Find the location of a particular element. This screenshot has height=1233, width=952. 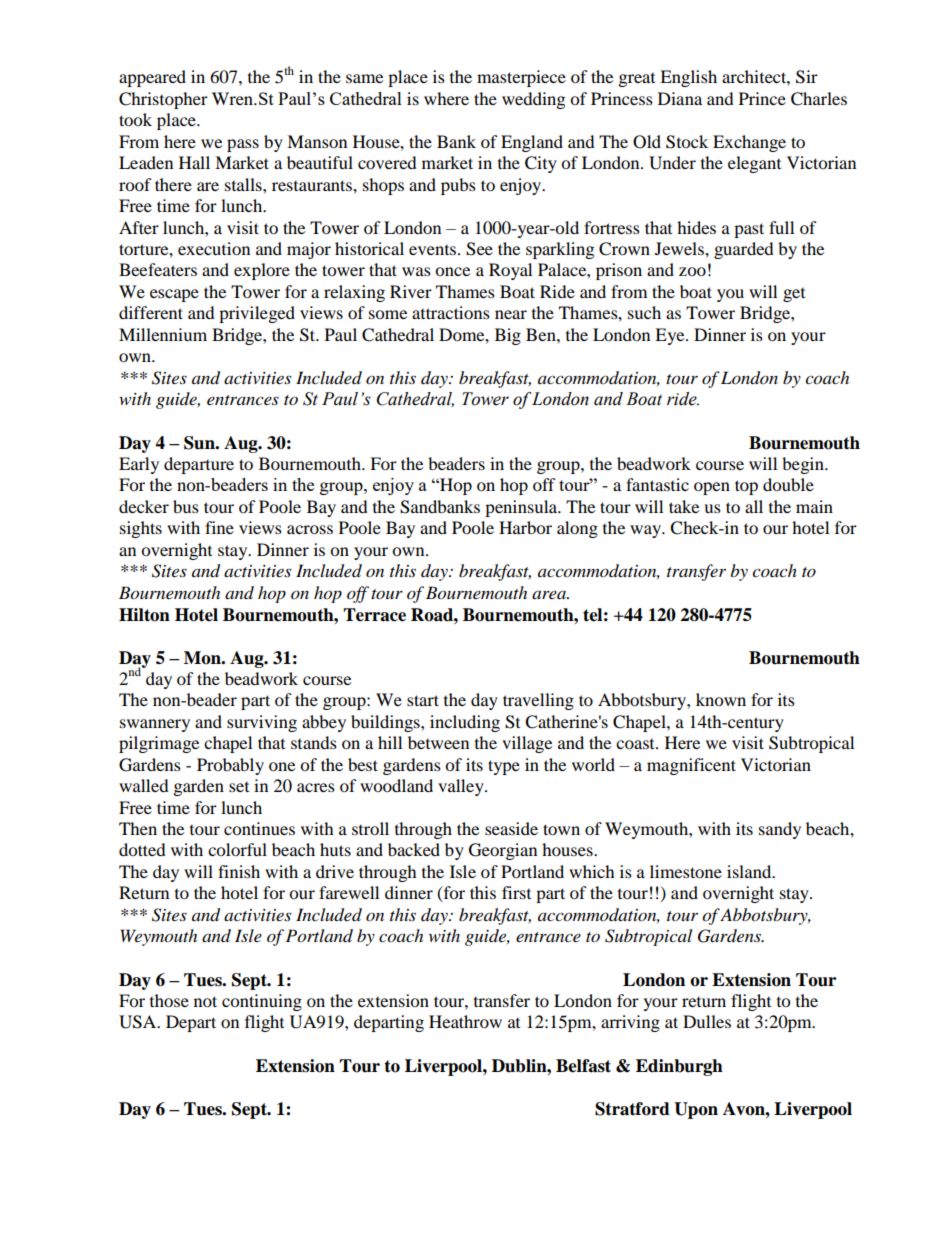

magnificent is located at coordinates (691, 766).
